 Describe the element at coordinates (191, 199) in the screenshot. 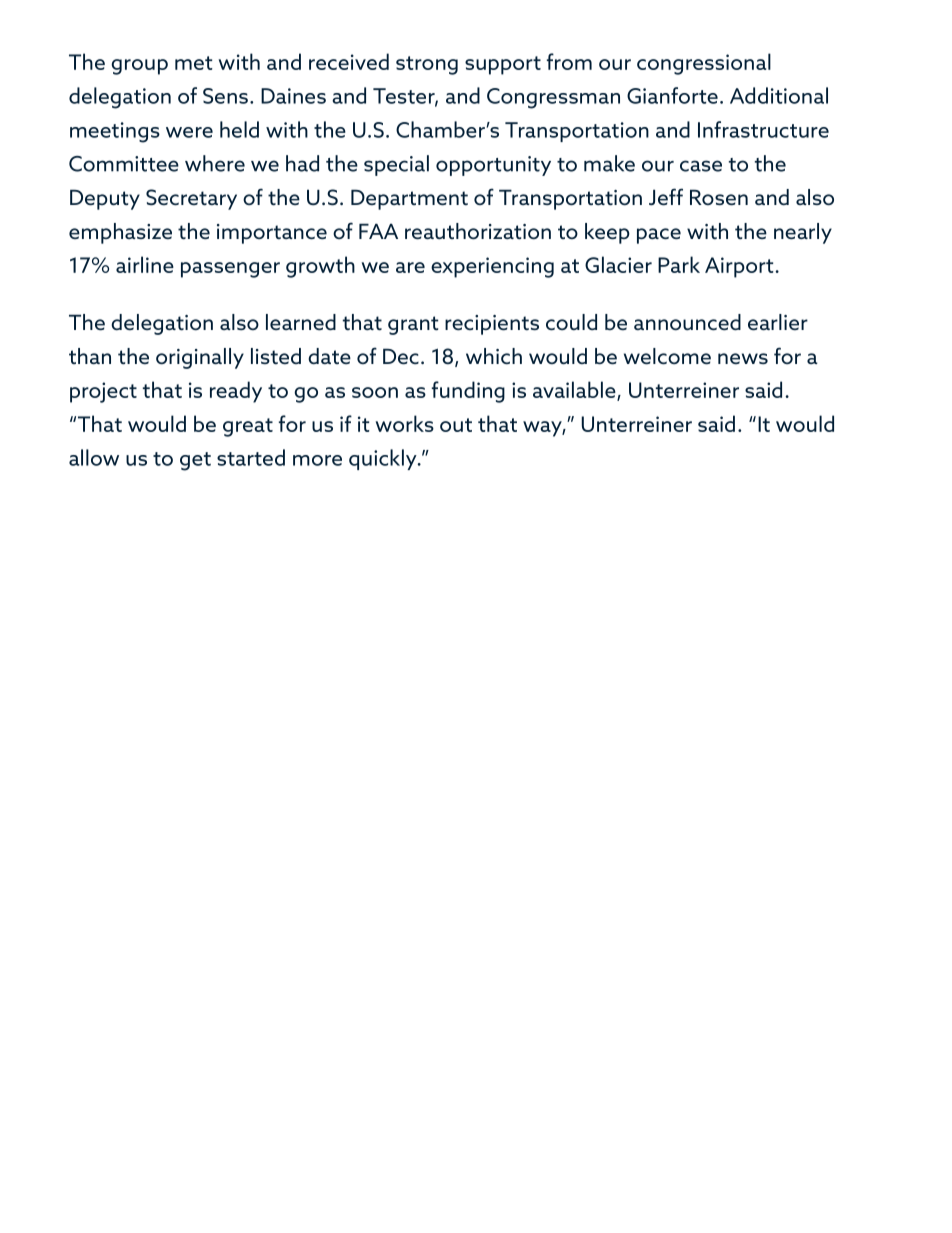

I see `Secretary` at that location.
